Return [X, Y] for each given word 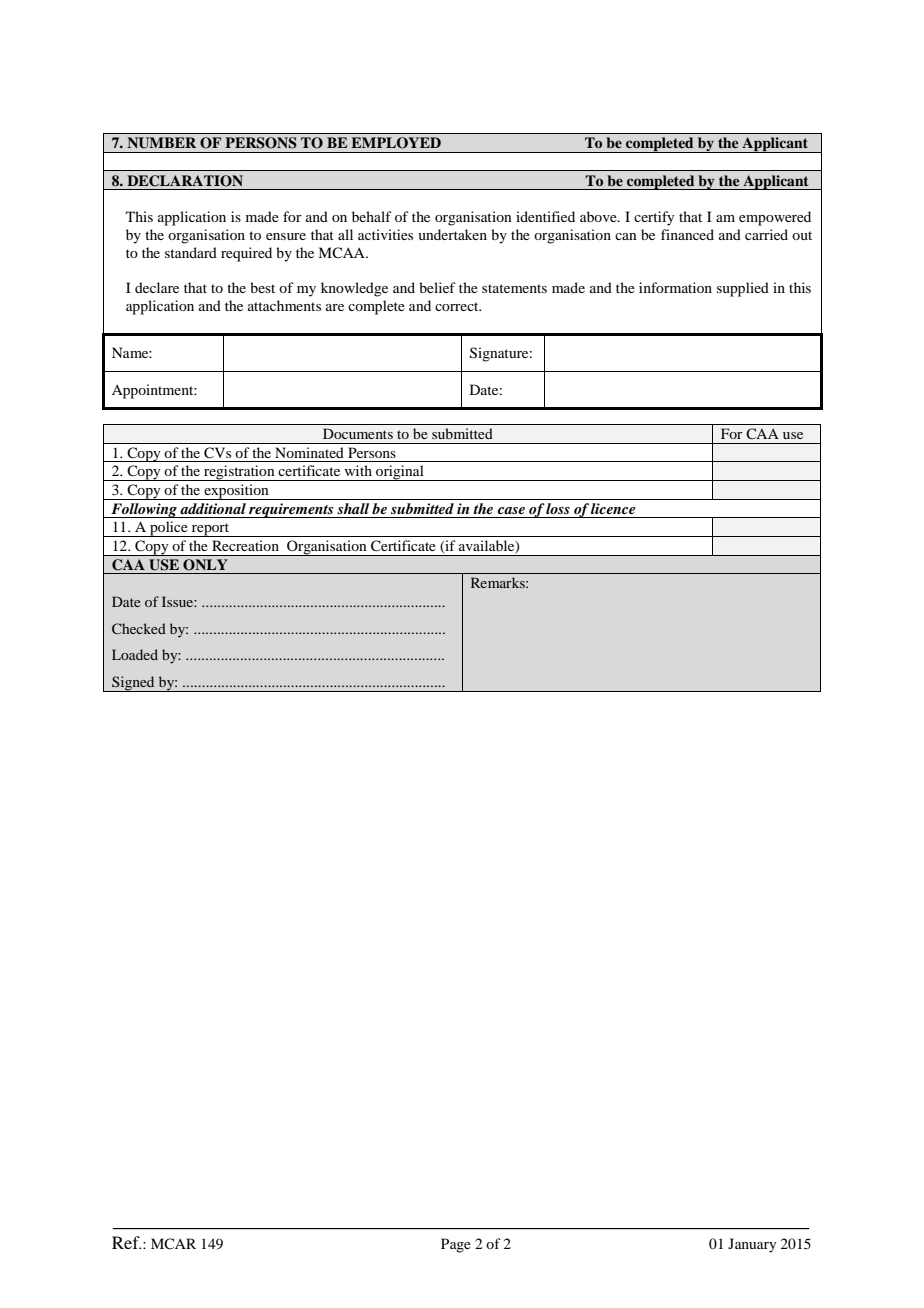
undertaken [452, 234]
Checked [139, 628]
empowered [775, 218]
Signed [133, 684]
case [511, 510]
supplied [743, 289]
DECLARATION [185, 181]
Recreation [245, 545]
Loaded [135, 654]
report [210, 530]
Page [456, 1245]
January [752, 1245]
